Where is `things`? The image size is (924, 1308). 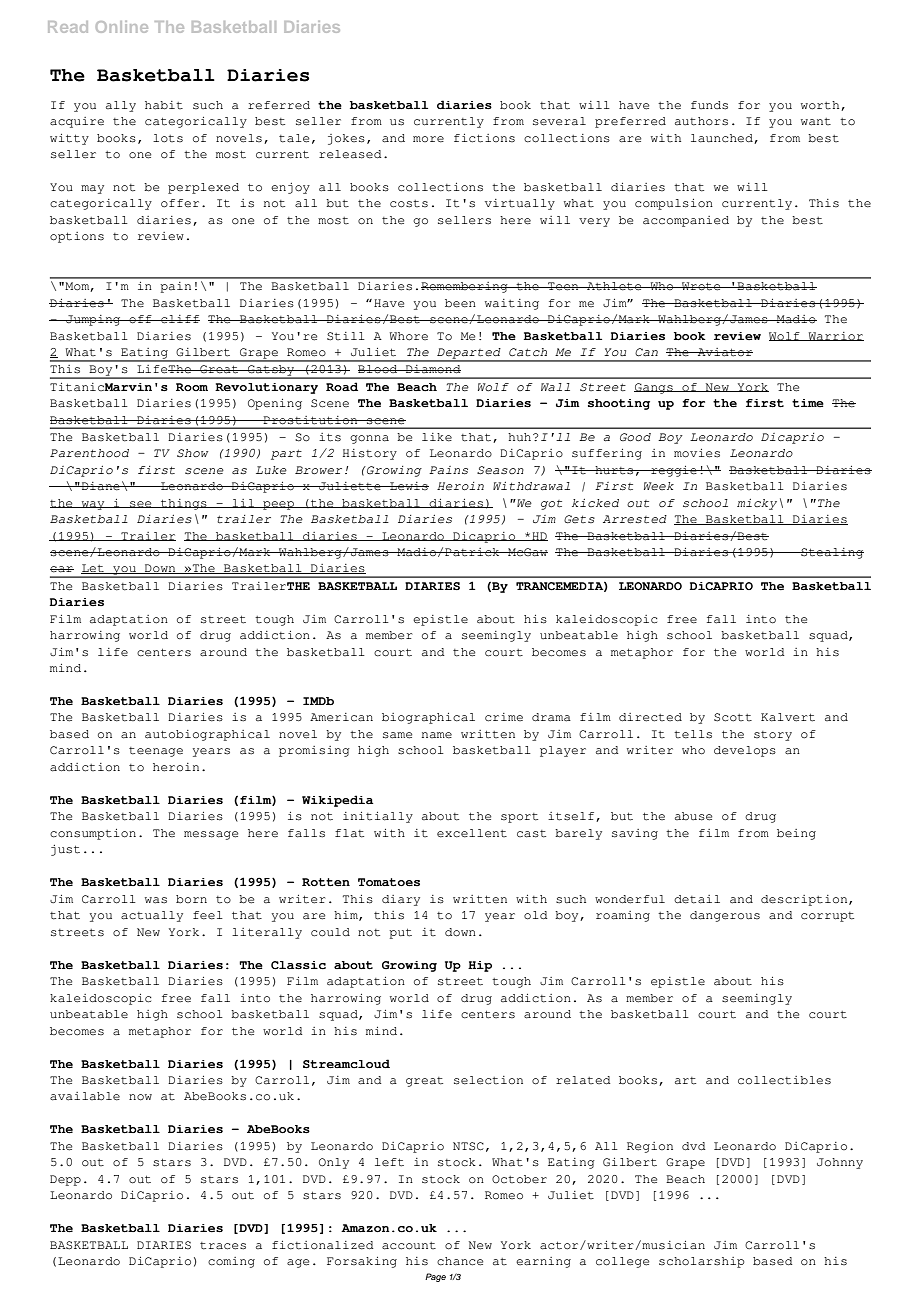 things is located at coordinates (184, 504).
